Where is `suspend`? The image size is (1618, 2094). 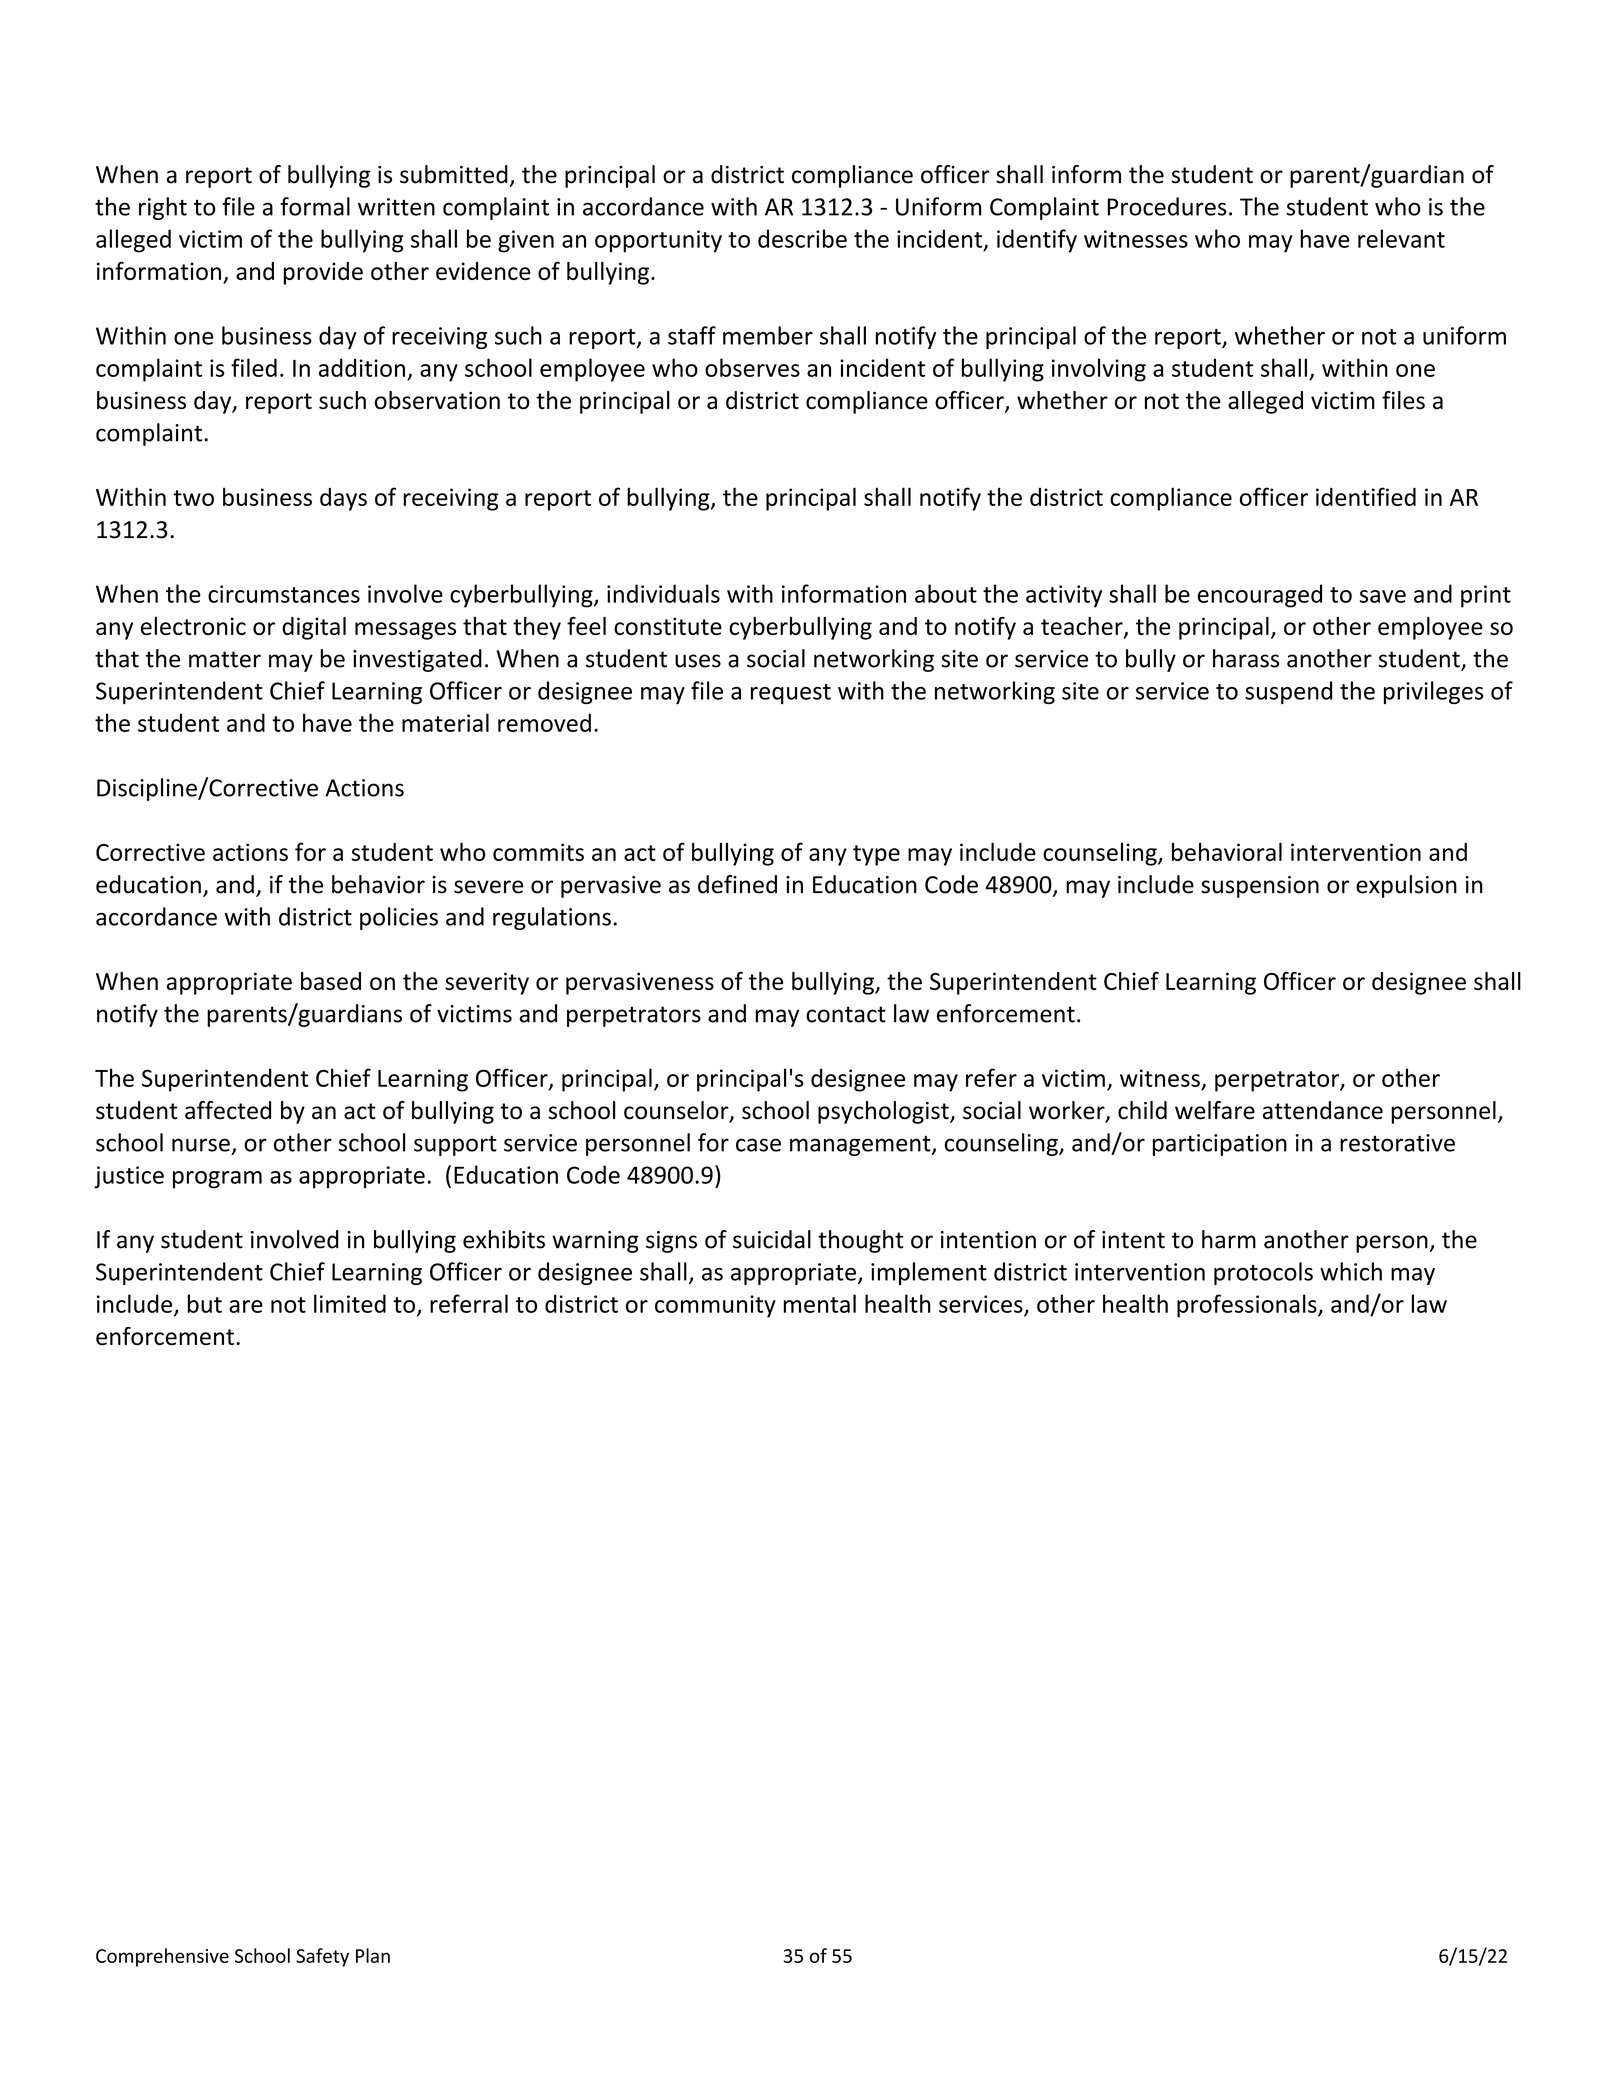
suspend is located at coordinates (1288, 692).
